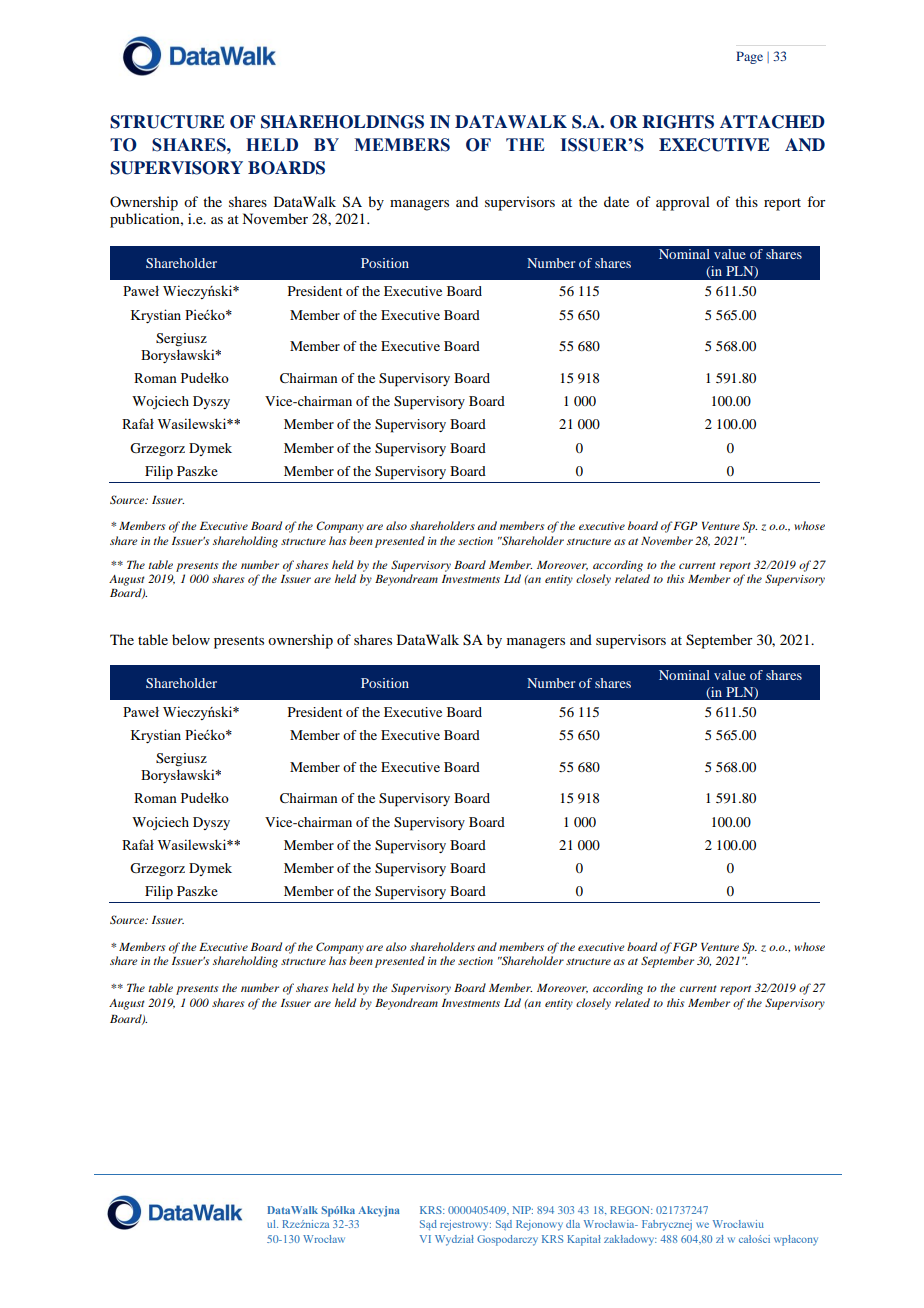 The image size is (924, 1308). Describe the element at coordinates (573, 1224) in the page. I see `dla` at that location.
